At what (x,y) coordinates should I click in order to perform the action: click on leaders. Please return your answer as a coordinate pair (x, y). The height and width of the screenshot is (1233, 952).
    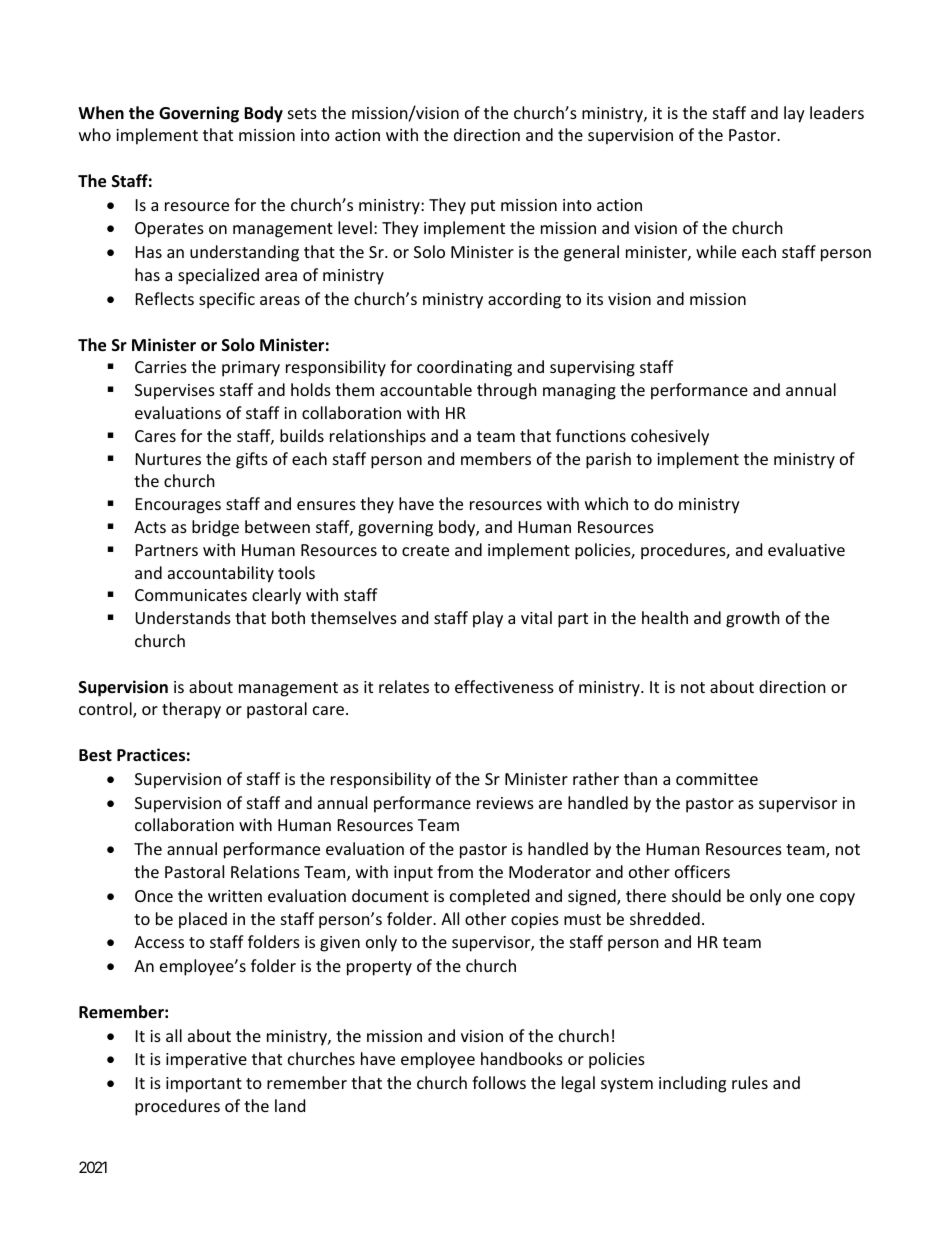
    Looking at the image, I should click on (837, 112).
